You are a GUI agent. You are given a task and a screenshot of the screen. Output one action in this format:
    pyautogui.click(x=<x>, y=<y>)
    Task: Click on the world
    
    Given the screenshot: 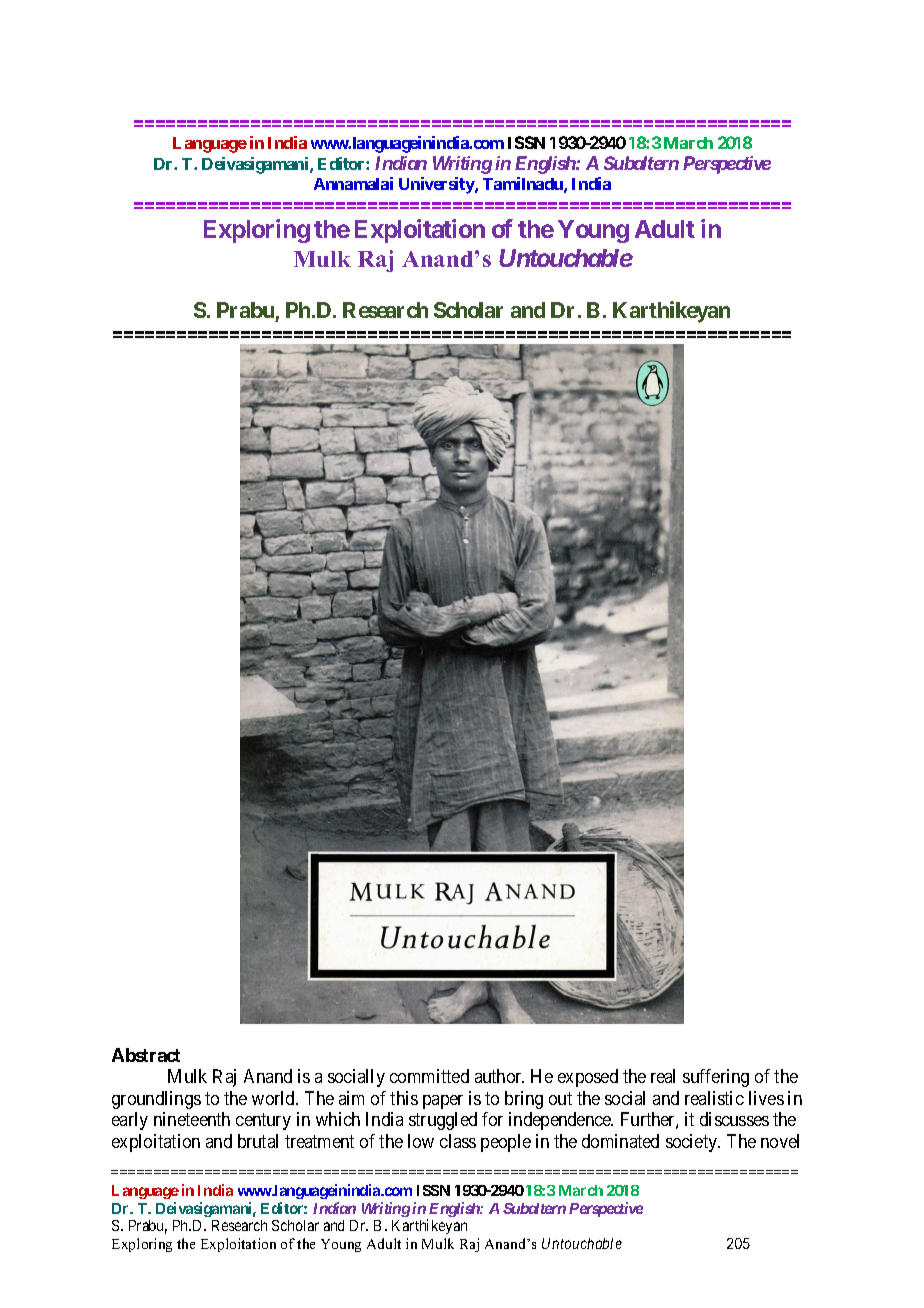 What is the action you would take?
    pyautogui.click(x=274, y=1098)
